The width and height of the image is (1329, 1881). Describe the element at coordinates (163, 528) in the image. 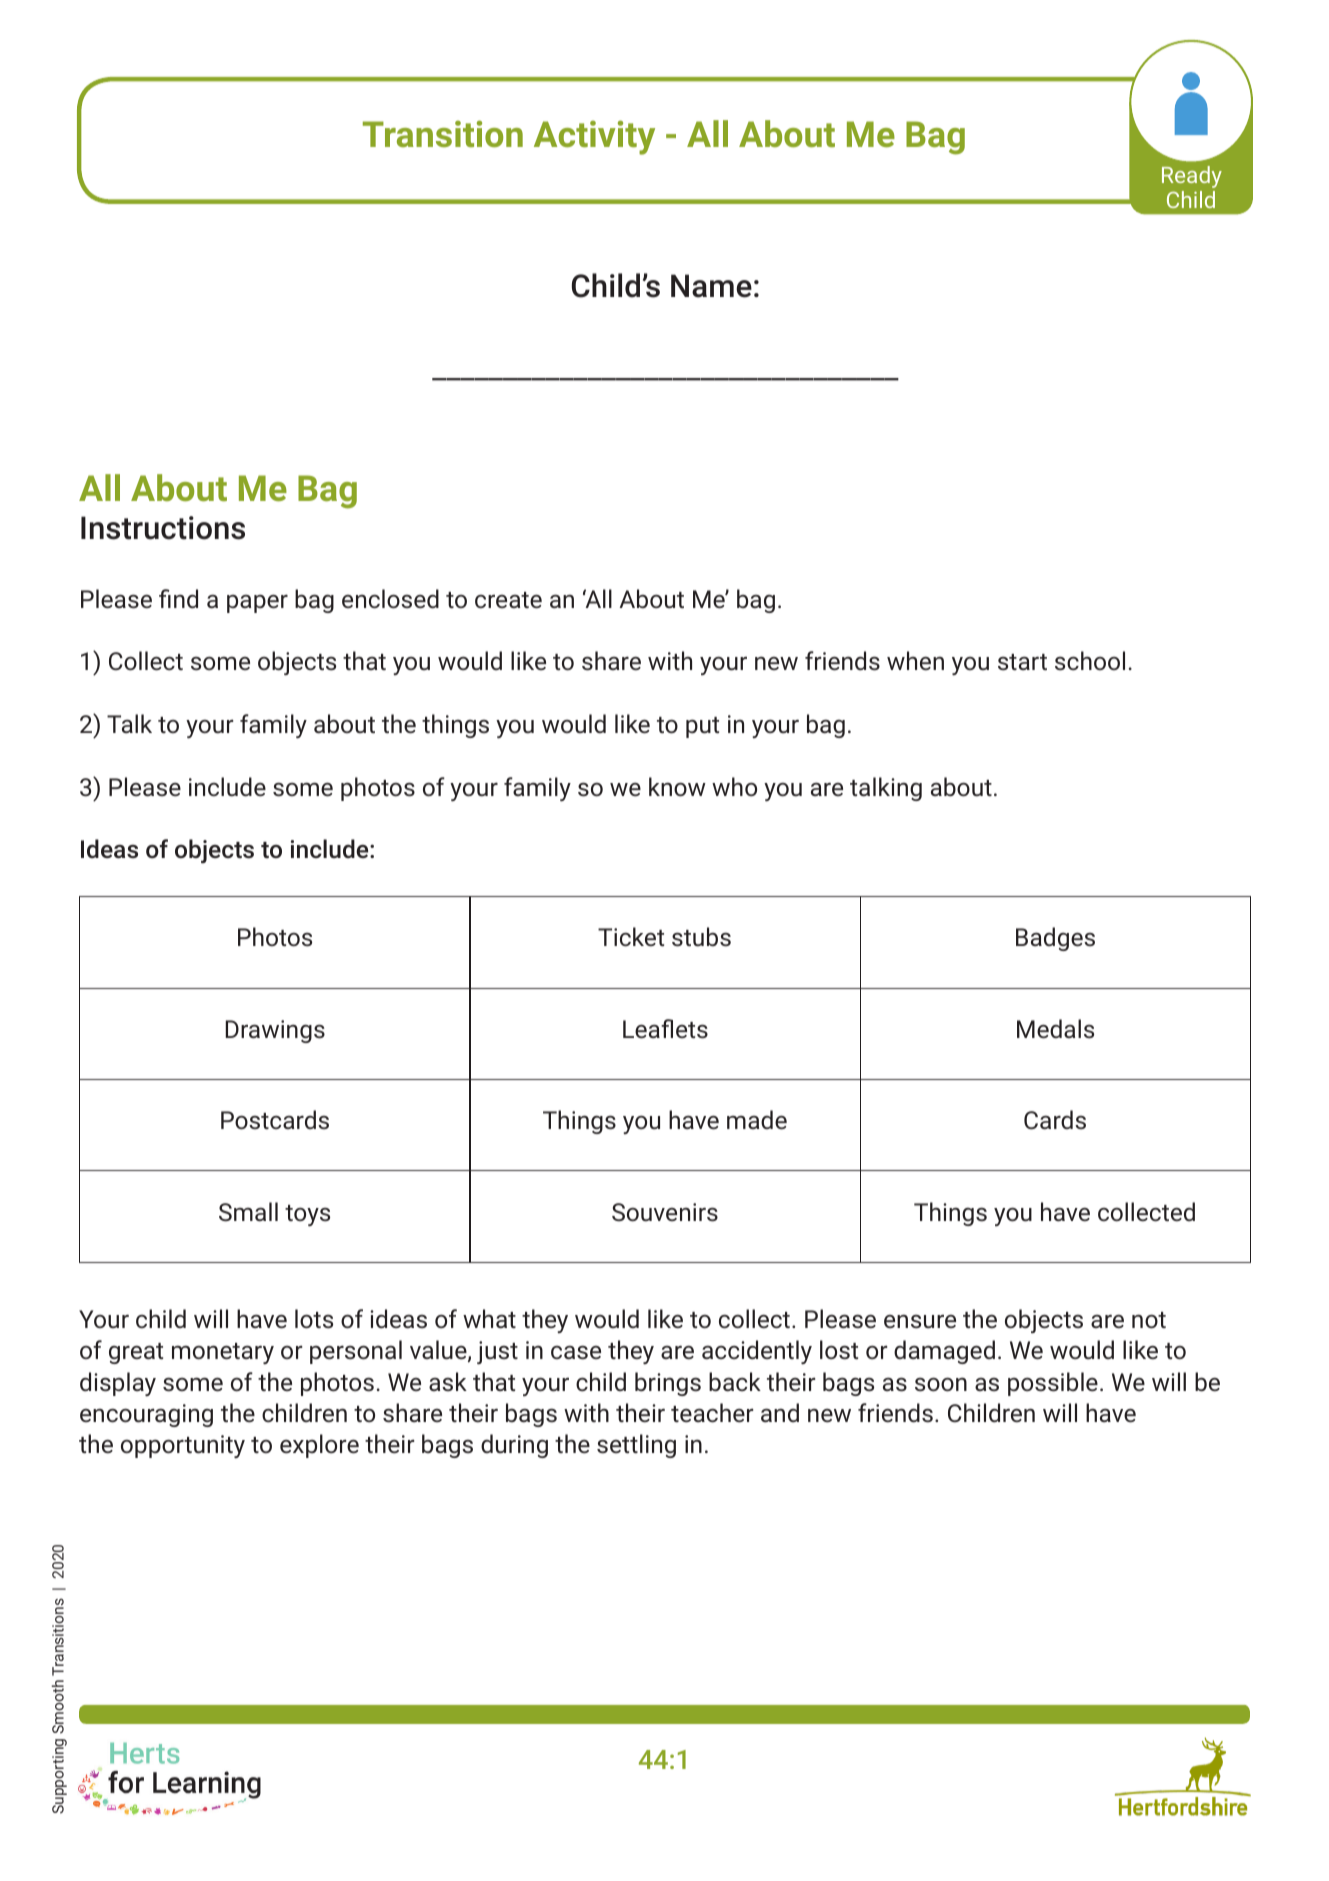

I see `Instructions` at that location.
